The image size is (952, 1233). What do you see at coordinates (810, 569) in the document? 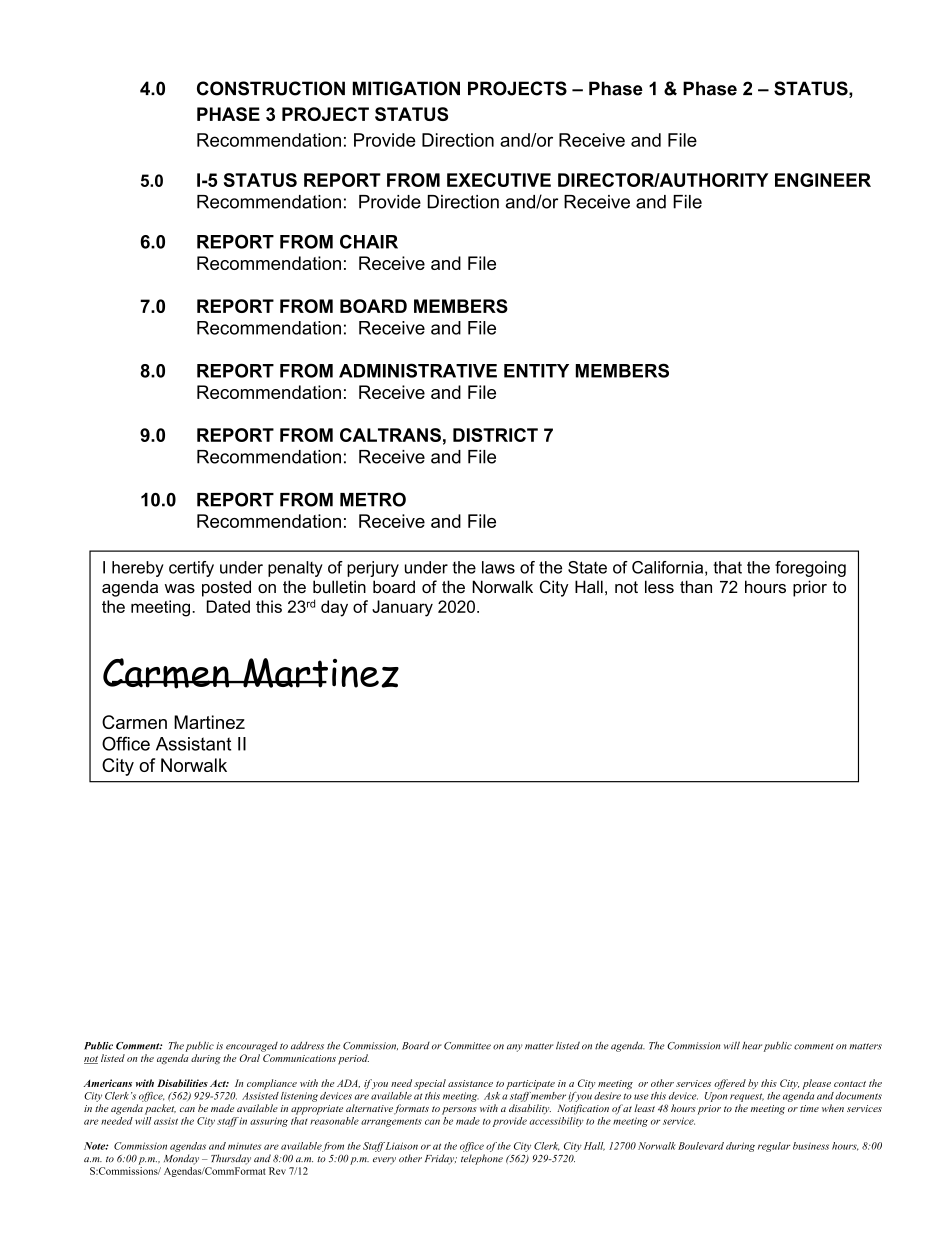
I see `foregoing` at bounding box center [810, 569].
